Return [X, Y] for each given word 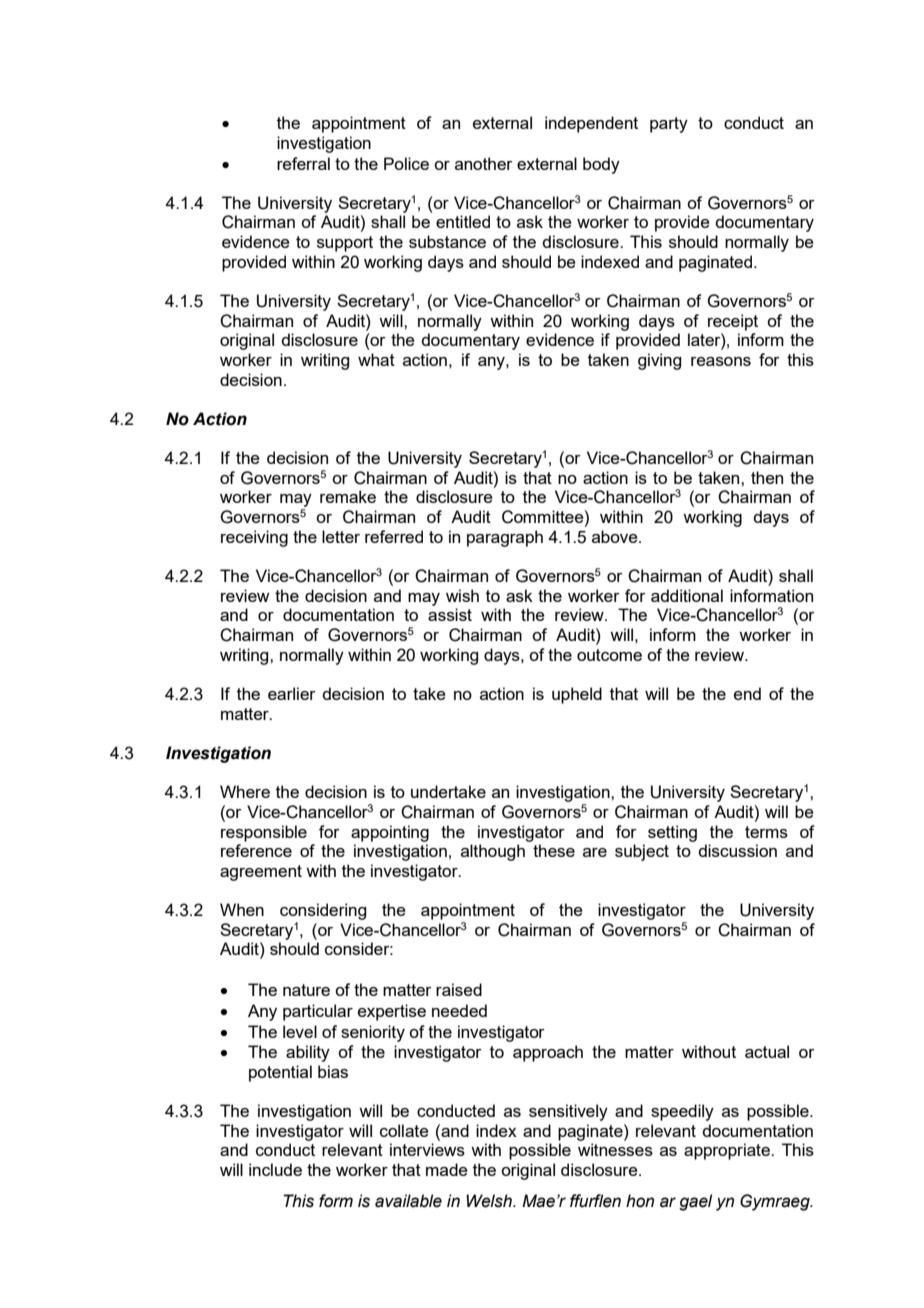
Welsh [490, 1201]
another [484, 163]
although [493, 852]
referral [303, 163]
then [767, 477]
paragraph [505, 538]
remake [348, 496]
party [669, 125]
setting [672, 833]
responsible [264, 833]
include [275, 1169]
